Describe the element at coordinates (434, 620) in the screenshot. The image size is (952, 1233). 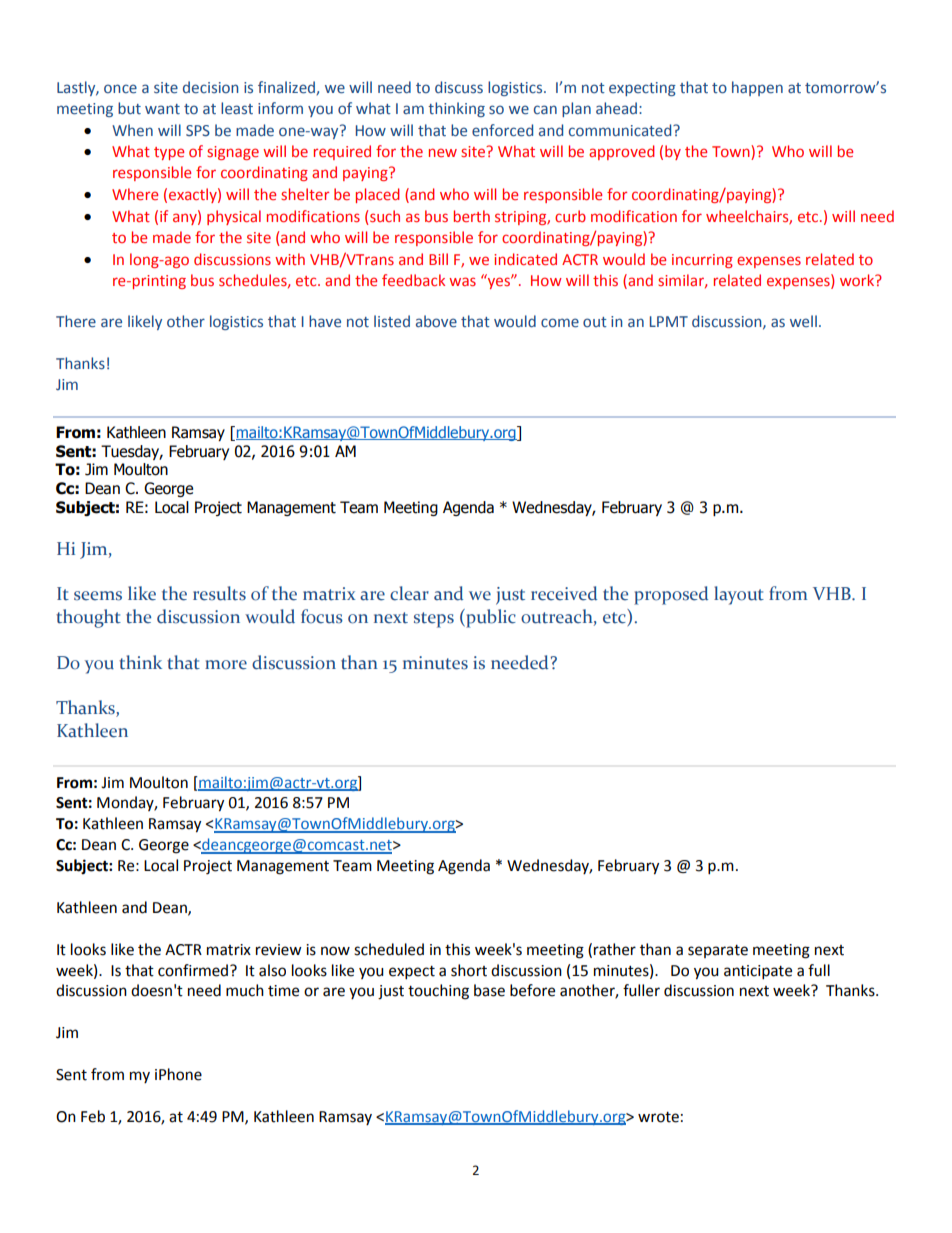
I see `steps` at that location.
